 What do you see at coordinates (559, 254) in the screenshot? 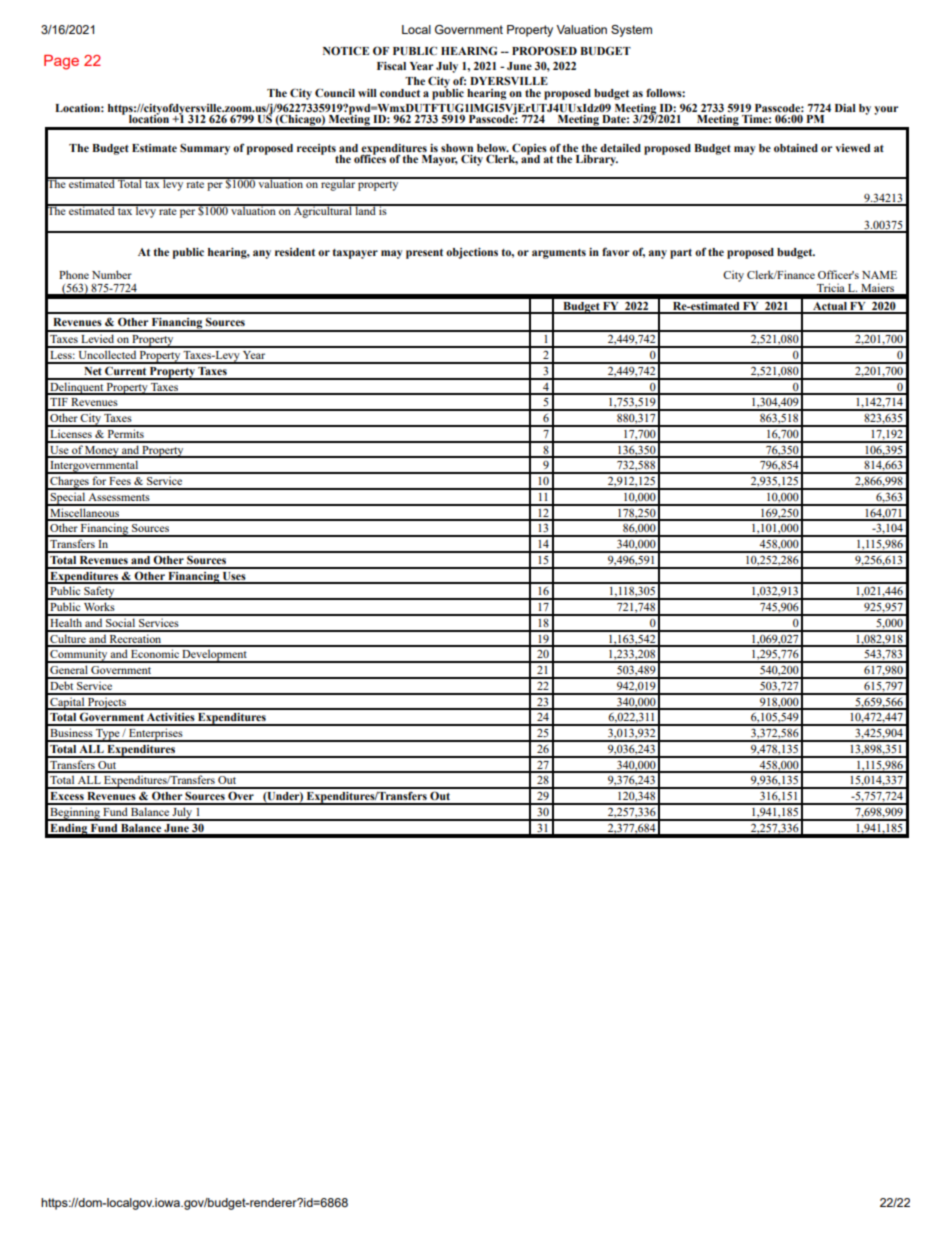
I see `arguments` at bounding box center [559, 254].
